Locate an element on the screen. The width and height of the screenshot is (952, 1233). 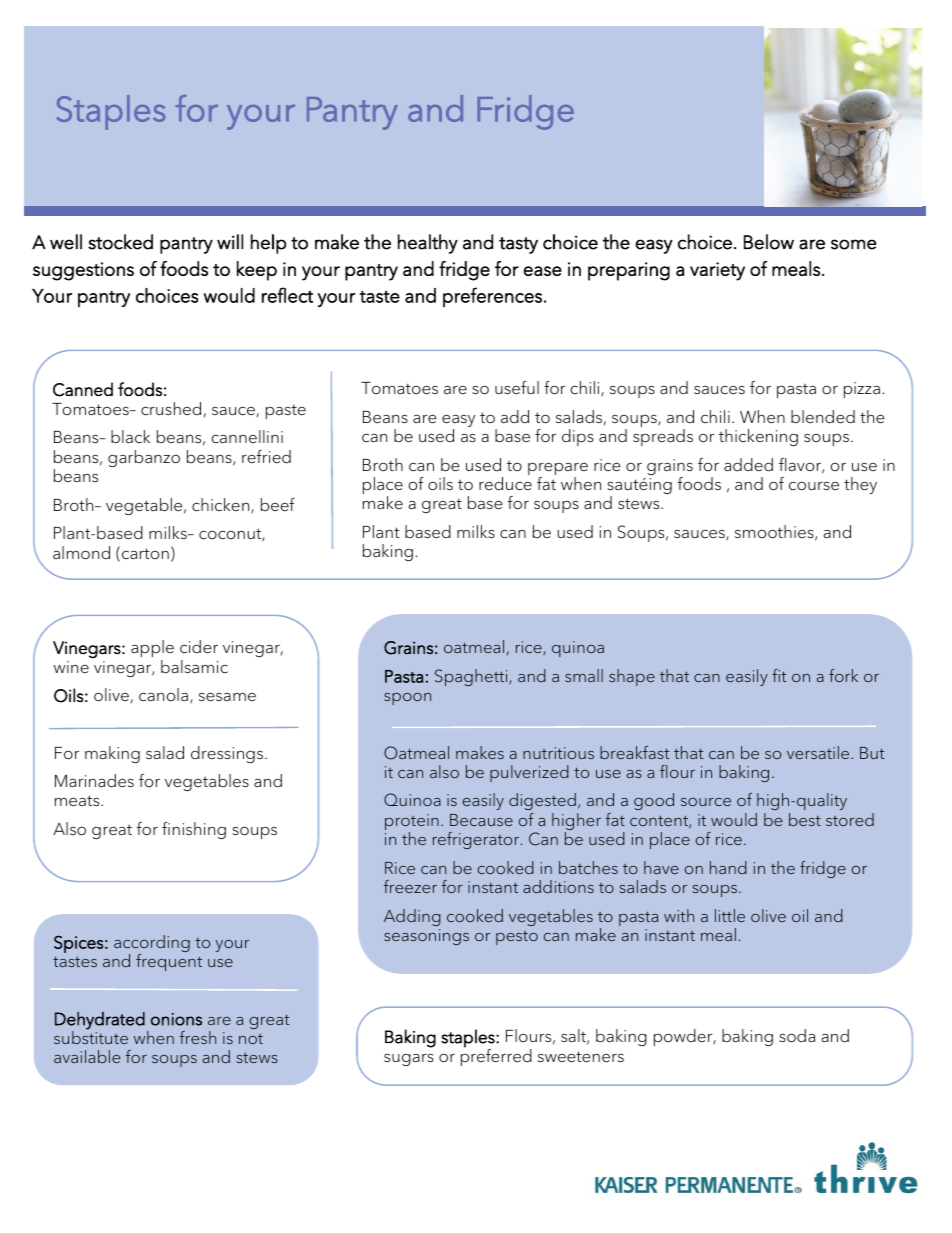
soda is located at coordinates (797, 1036).
